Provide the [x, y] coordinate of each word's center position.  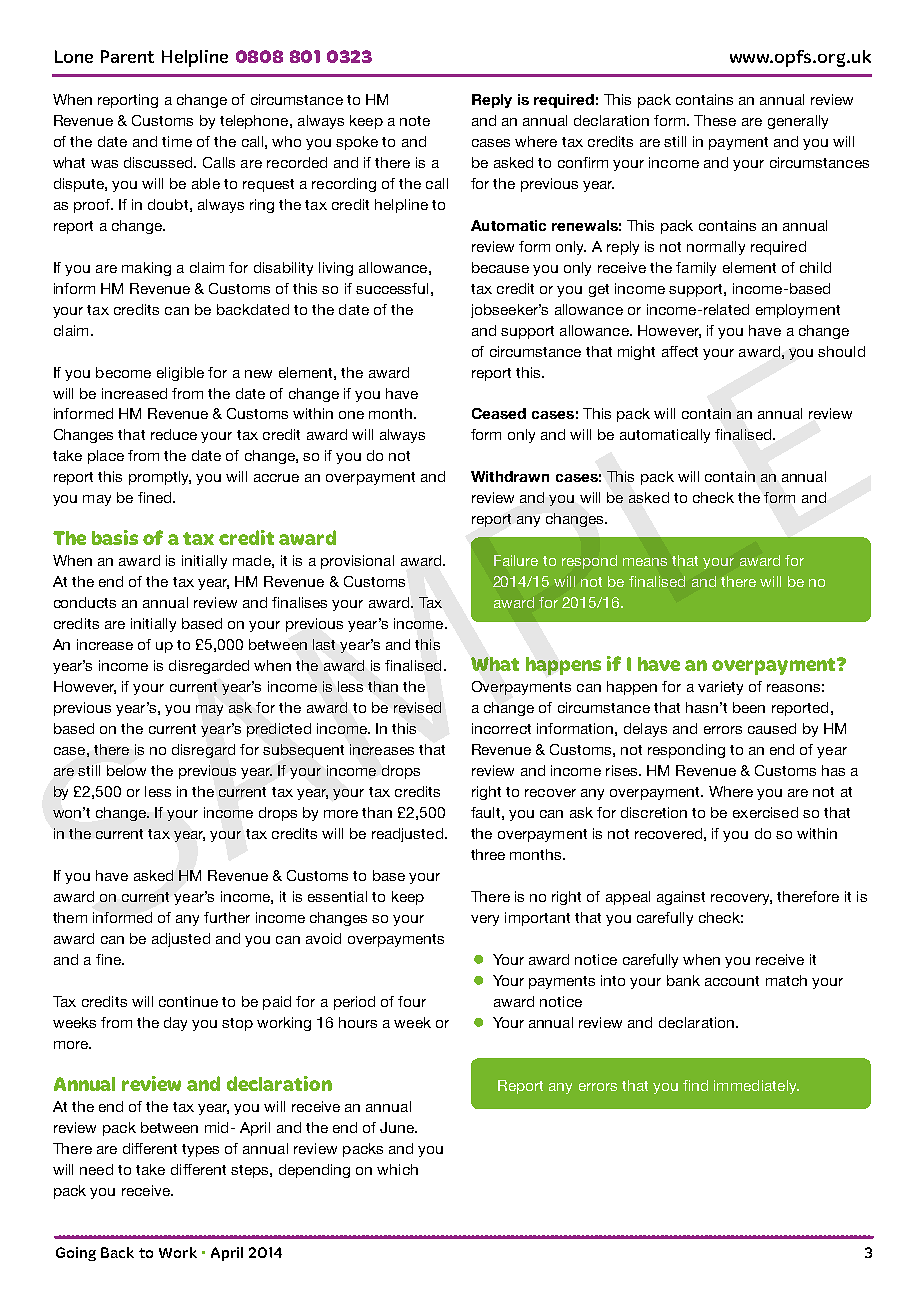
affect [680, 351]
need [96, 1169]
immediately [756, 1087]
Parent [127, 56]
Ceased [499, 413]
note [415, 121]
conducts [85, 602]
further [227, 917]
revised [417, 707]
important [537, 919]
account [732, 981]
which [397, 1169]
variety [720, 688]
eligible [180, 374]
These [715, 120]
